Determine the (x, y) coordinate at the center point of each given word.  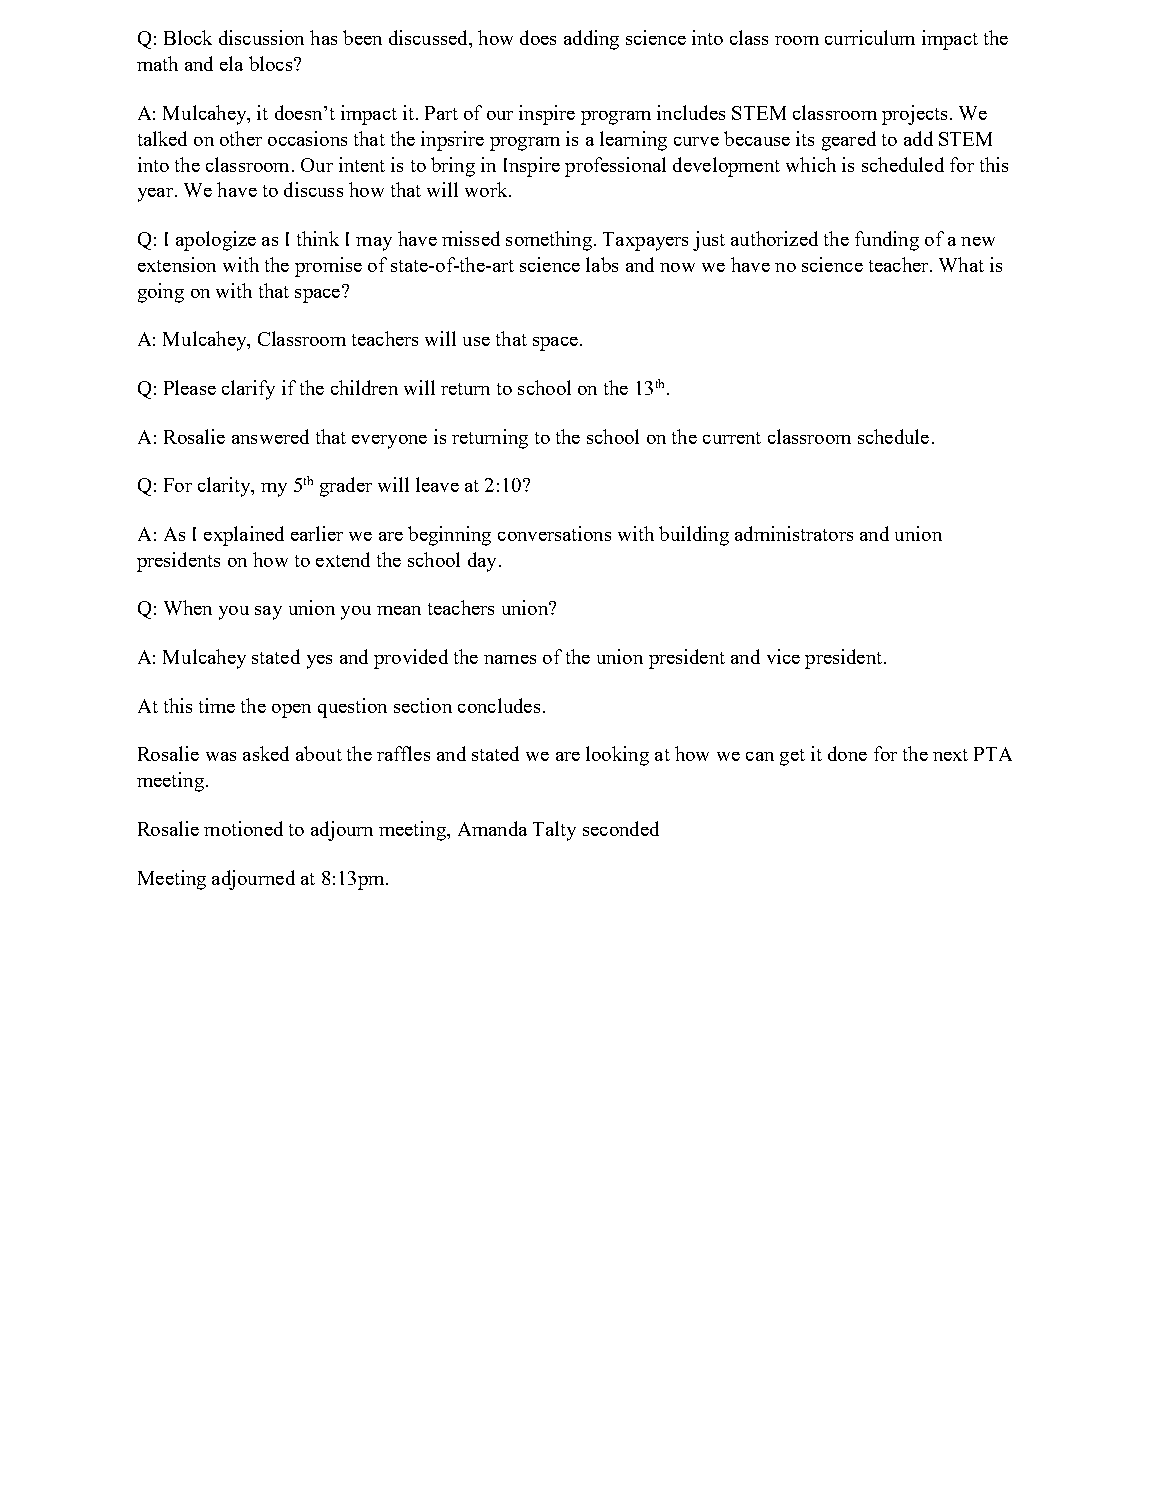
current (732, 438)
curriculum (870, 37)
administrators (794, 533)
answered (270, 436)
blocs (270, 63)
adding (591, 40)
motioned (243, 828)
